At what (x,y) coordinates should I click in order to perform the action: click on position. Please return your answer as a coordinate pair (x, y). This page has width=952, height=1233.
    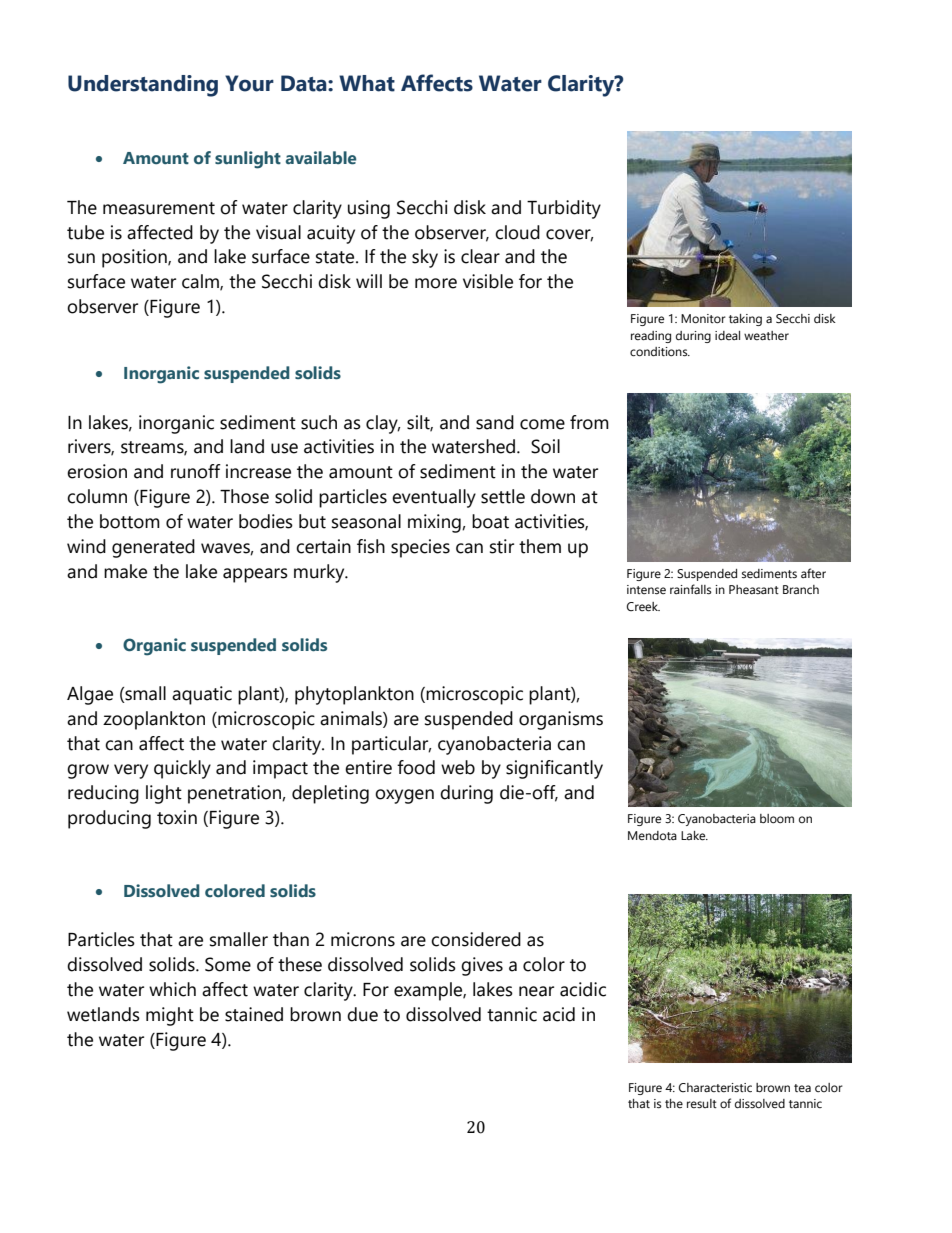
    Looking at the image, I should click on (135, 258).
